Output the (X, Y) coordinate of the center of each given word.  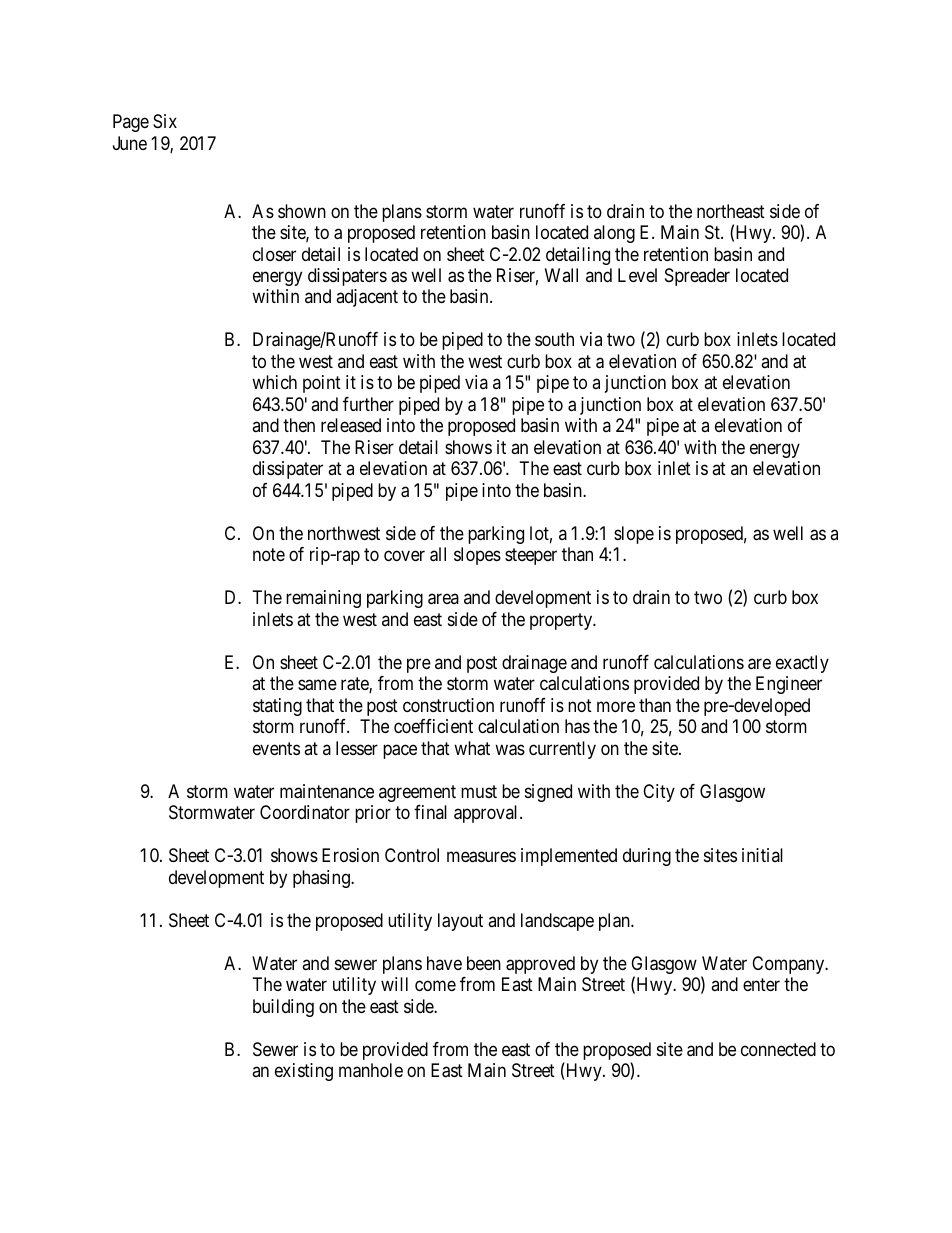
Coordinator (305, 812)
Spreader (697, 277)
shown (302, 211)
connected (778, 1049)
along (614, 234)
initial (762, 855)
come (435, 986)
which (274, 382)
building (283, 1008)
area (443, 599)
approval (487, 814)
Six (165, 121)
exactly (802, 664)
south (554, 339)
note (269, 555)
